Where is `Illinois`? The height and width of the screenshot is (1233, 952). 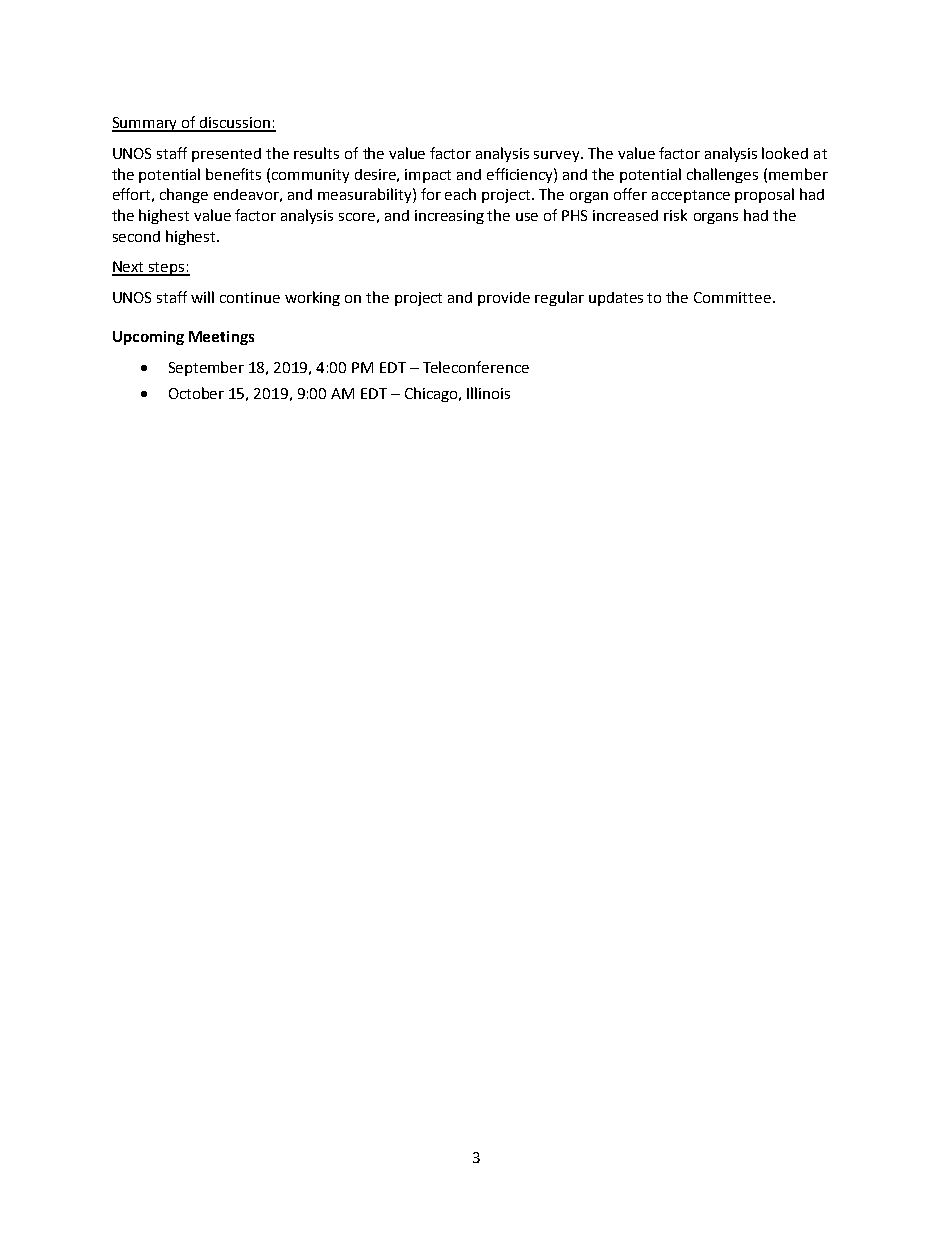 Illinois is located at coordinates (488, 393).
